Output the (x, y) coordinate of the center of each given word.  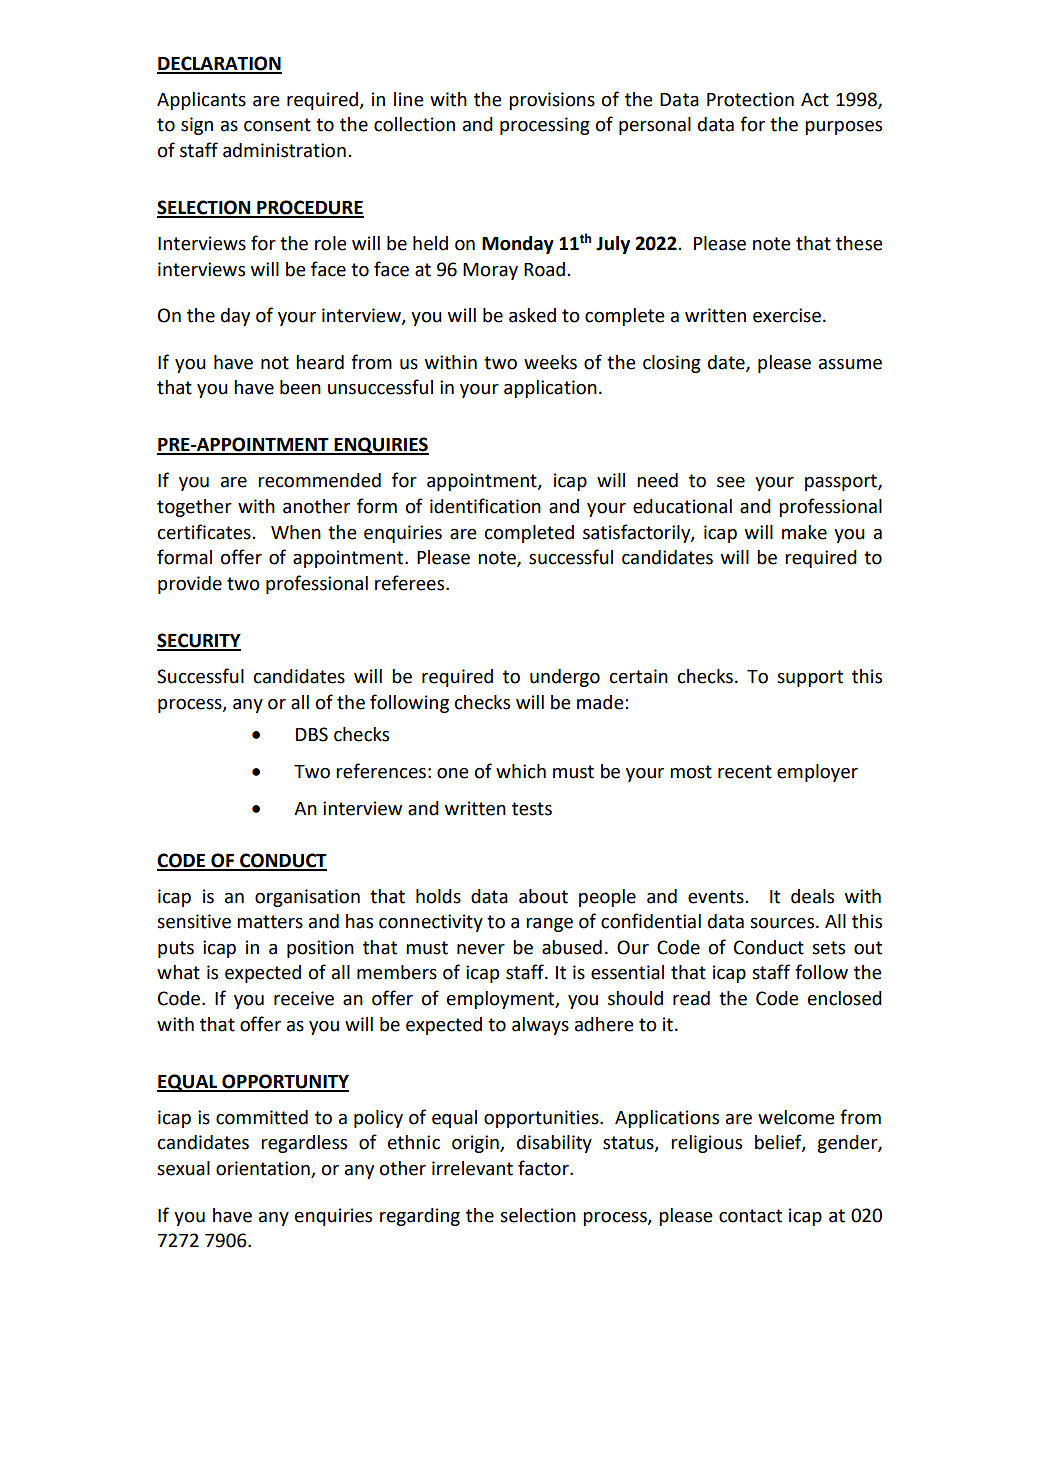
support (810, 678)
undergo (565, 678)
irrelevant (472, 1168)
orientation (264, 1169)
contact (750, 1216)
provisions (552, 101)
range (549, 925)
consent (277, 125)
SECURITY (199, 641)
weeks (550, 362)
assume (850, 364)
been (300, 387)
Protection (750, 99)
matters (270, 922)
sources (782, 923)
